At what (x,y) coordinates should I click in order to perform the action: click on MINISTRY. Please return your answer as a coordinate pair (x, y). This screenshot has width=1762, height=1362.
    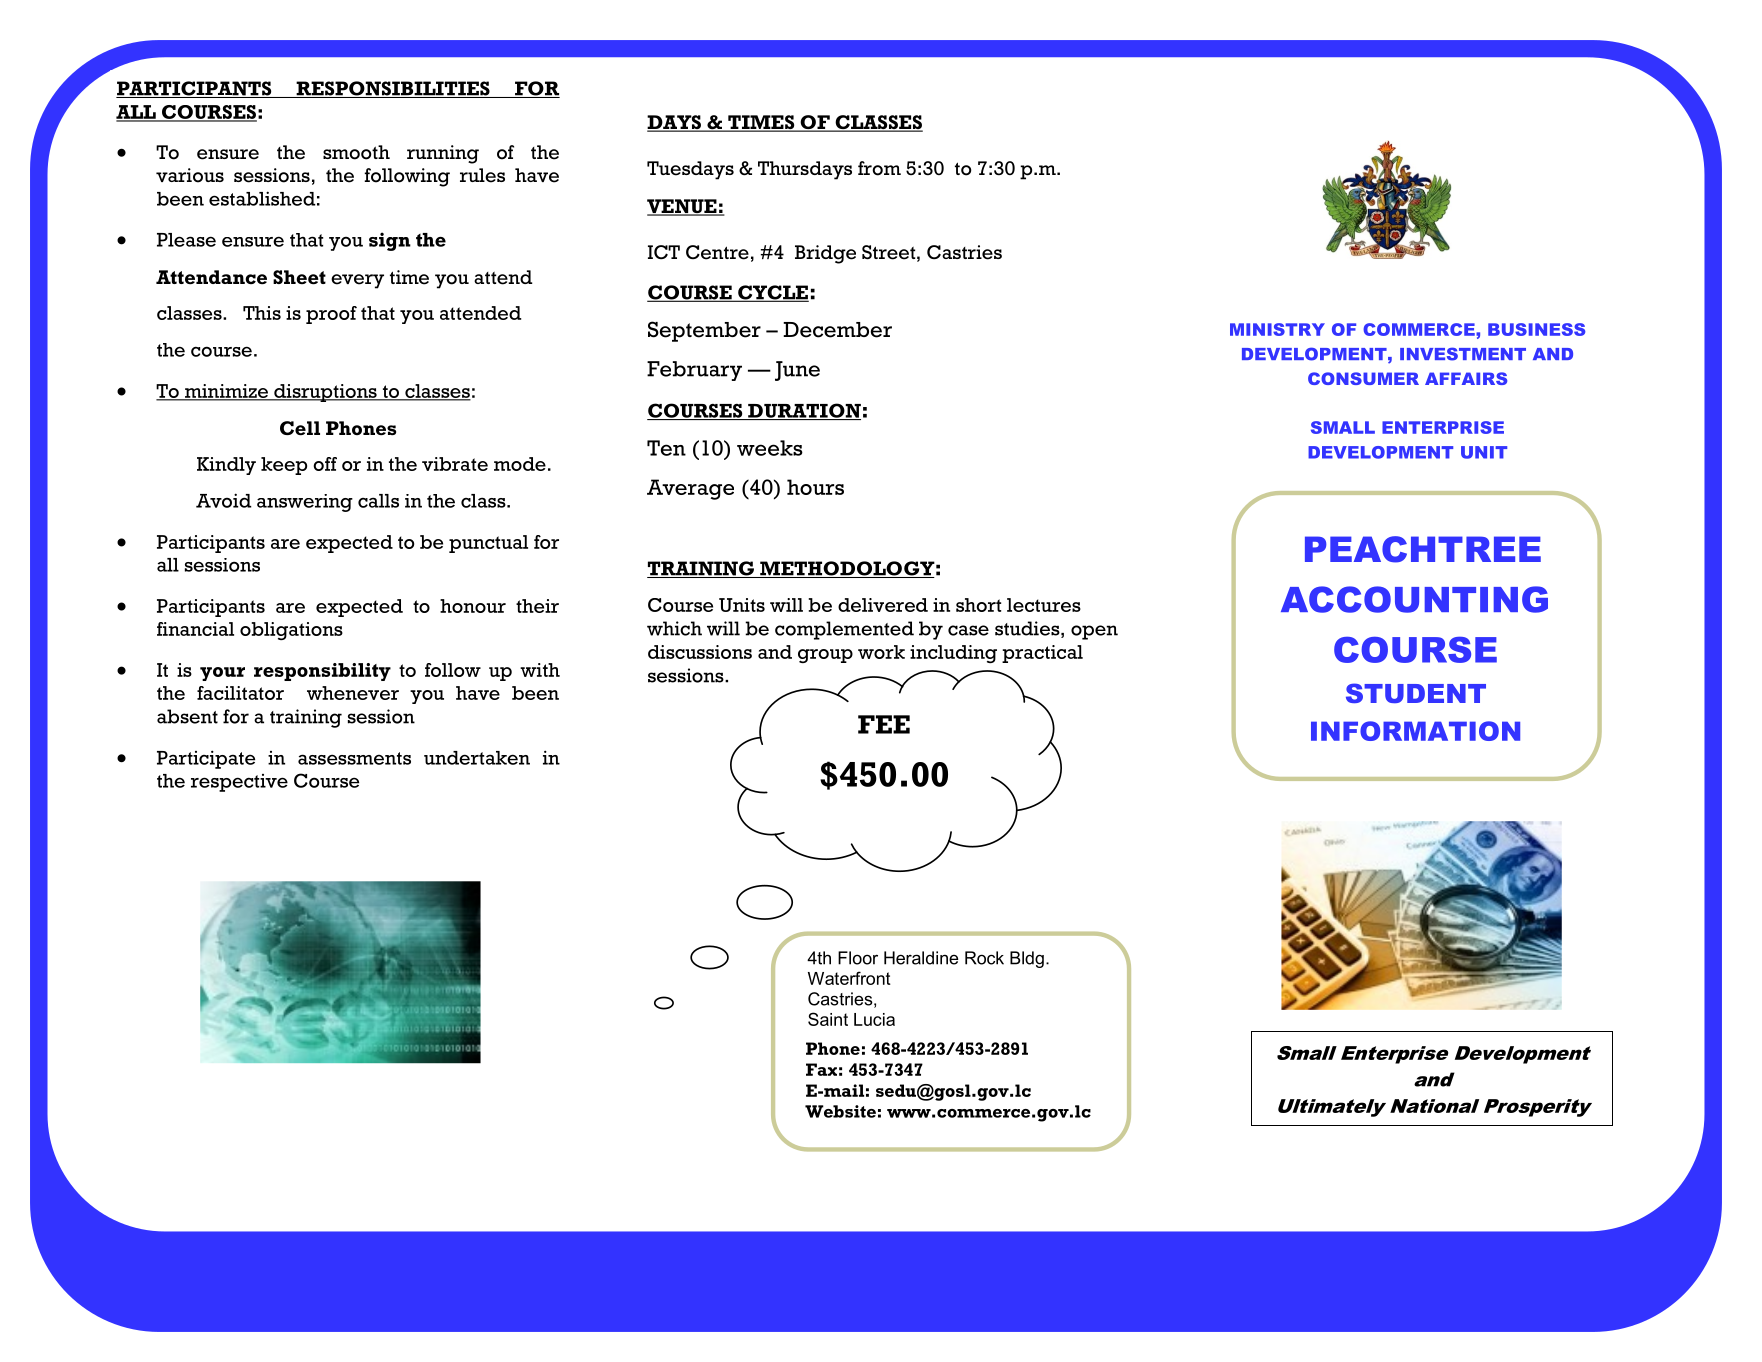
    Looking at the image, I should click on (1277, 329).
